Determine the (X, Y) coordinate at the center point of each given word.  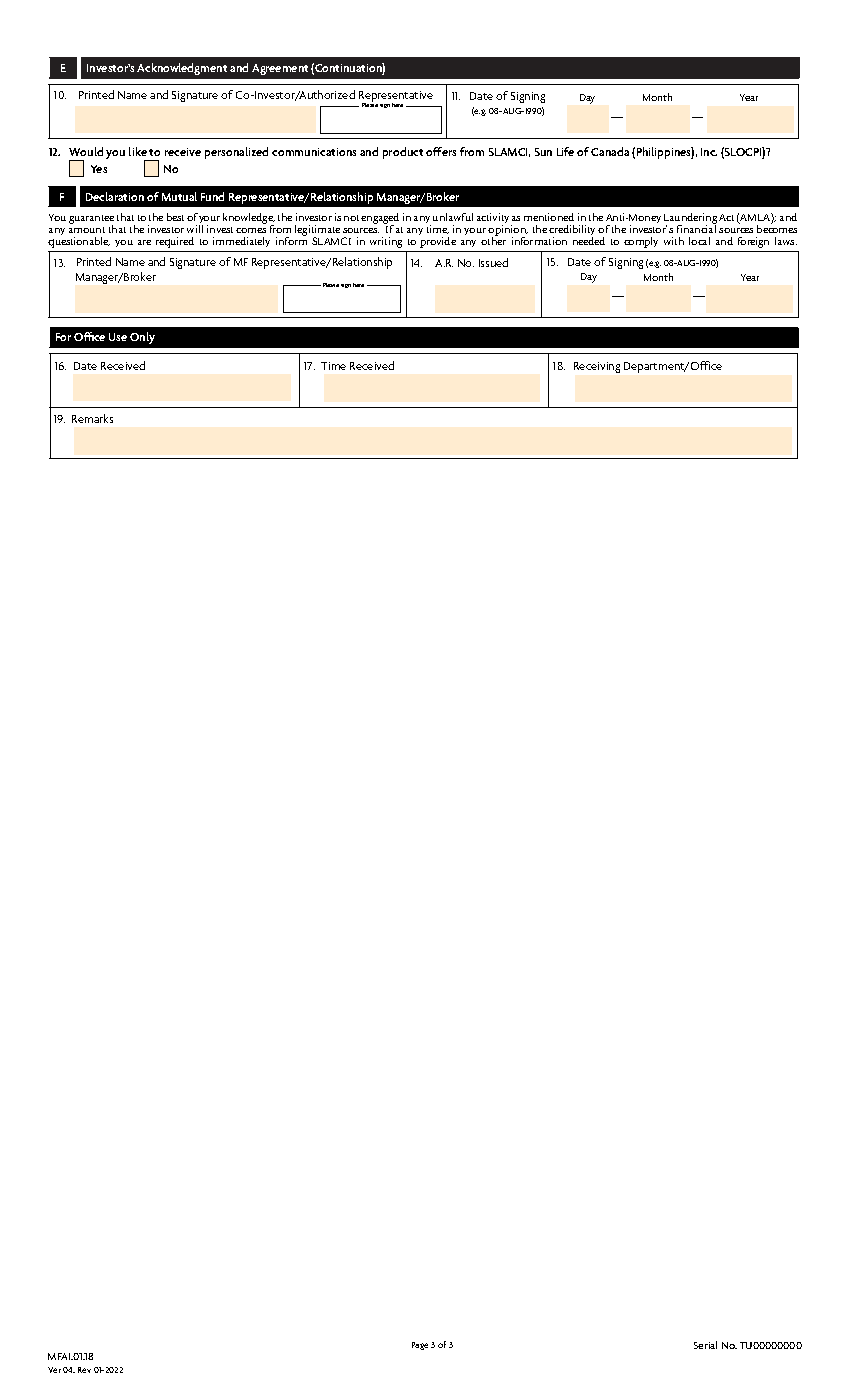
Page (420, 1346)
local (699, 241)
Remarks (92, 418)
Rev (84, 1370)
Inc (709, 152)
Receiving (597, 367)
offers (441, 151)
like (138, 151)
